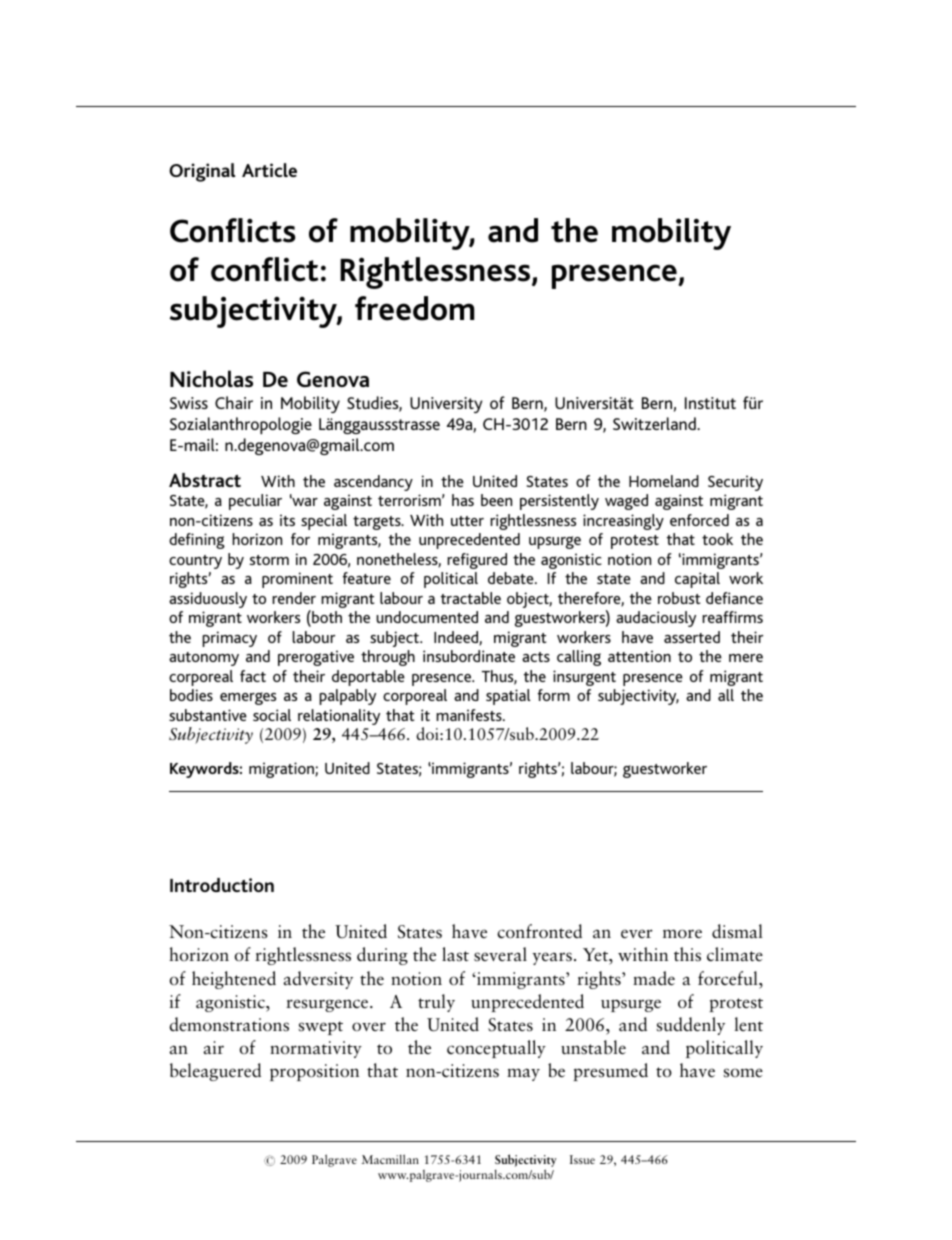  What do you see at coordinates (692, 637) in the image?
I see `asserted` at bounding box center [692, 637].
